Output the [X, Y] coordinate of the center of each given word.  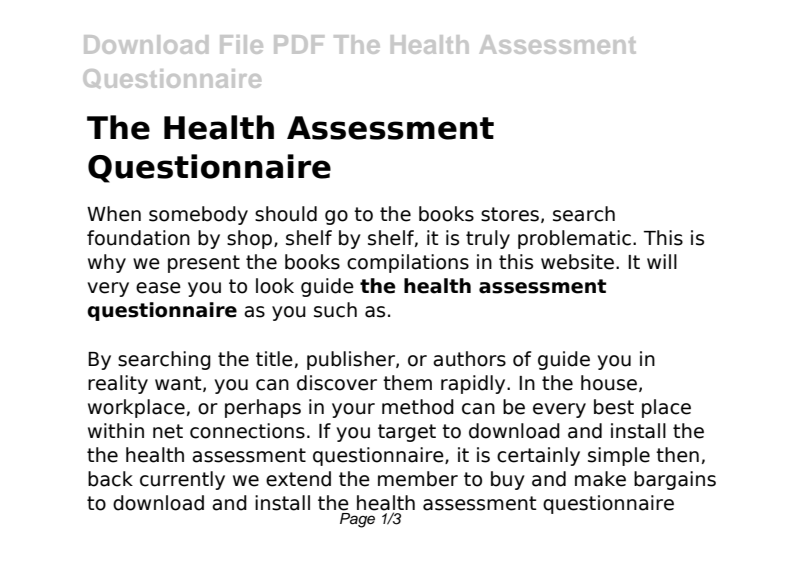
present [204, 264]
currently [182, 480]
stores [510, 214]
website [577, 262]
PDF [299, 44]
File [241, 44]
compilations [408, 263]
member [418, 479]
